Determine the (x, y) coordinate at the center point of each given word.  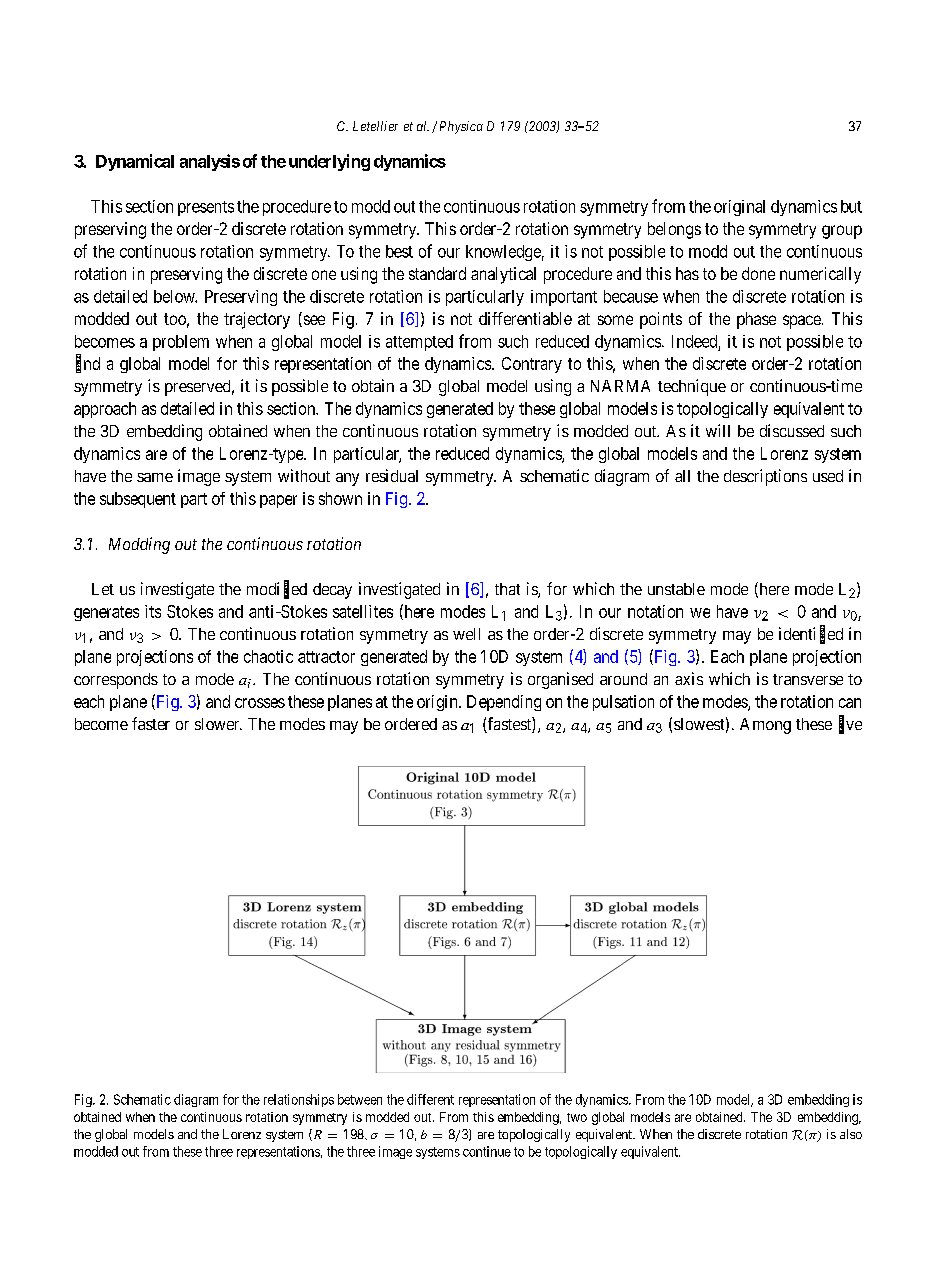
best (399, 251)
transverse (808, 679)
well (466, 634)
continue (487, 1151)
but (851, 206)
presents (206, 208)
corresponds (116, 681)
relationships (299, 1100)
